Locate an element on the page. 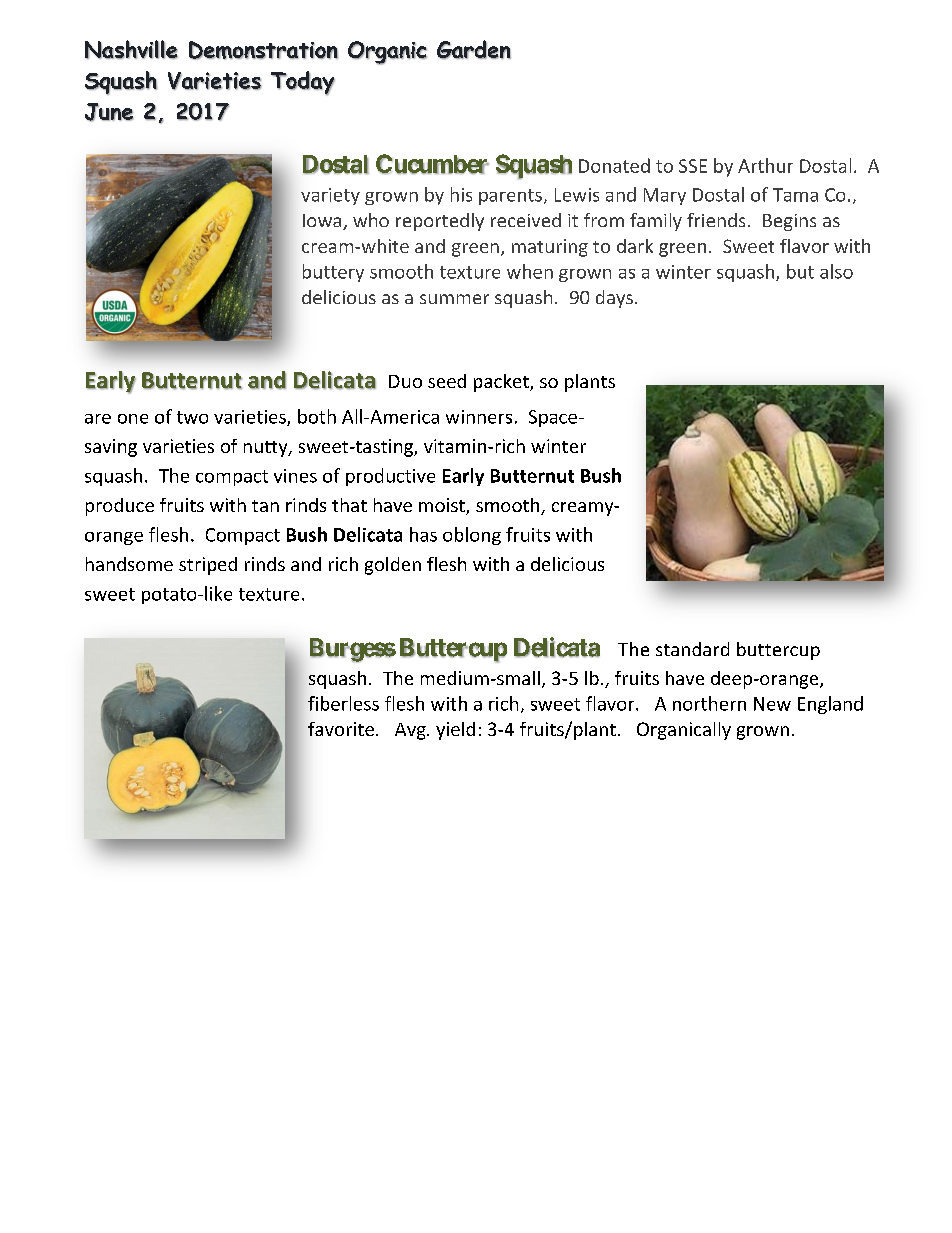 Image resolution: width=952 pixels, height=1233 pixels. also is located at coordinates (836, 271).
